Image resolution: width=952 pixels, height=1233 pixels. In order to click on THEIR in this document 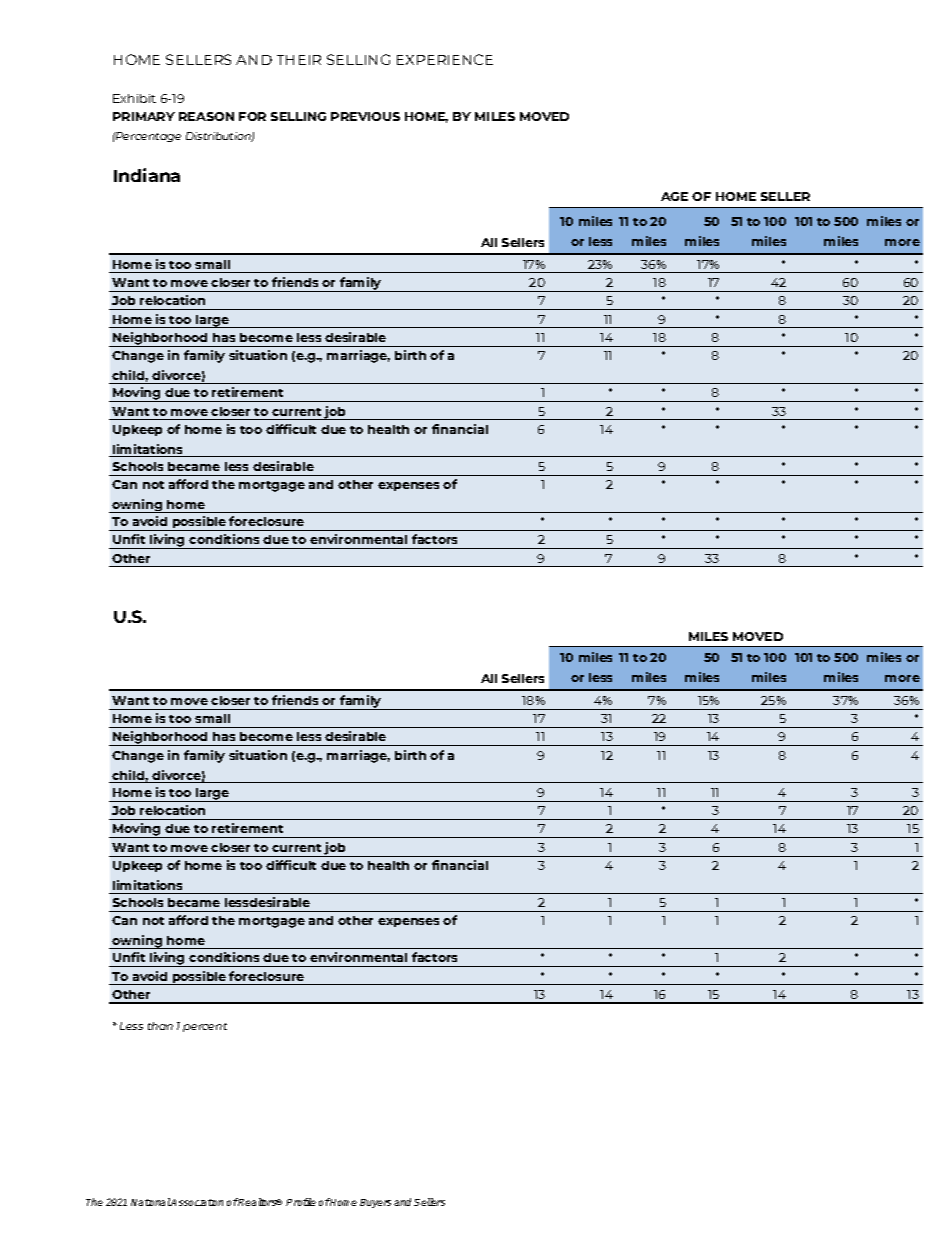, I will do `click(299, 60)`.
